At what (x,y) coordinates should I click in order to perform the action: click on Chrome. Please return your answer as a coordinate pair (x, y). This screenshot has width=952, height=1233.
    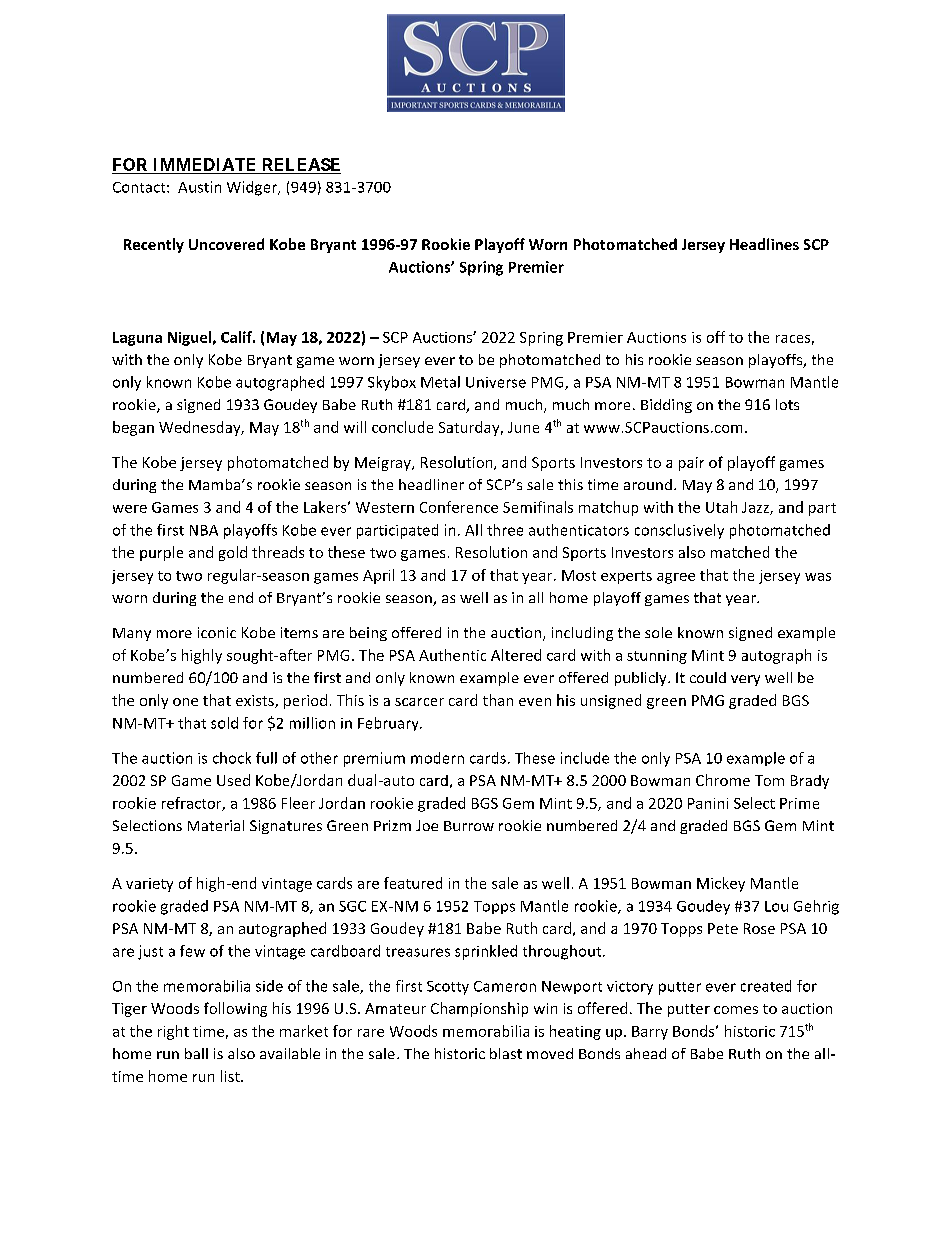
    Looking at the image, I should click on (723, 780).
